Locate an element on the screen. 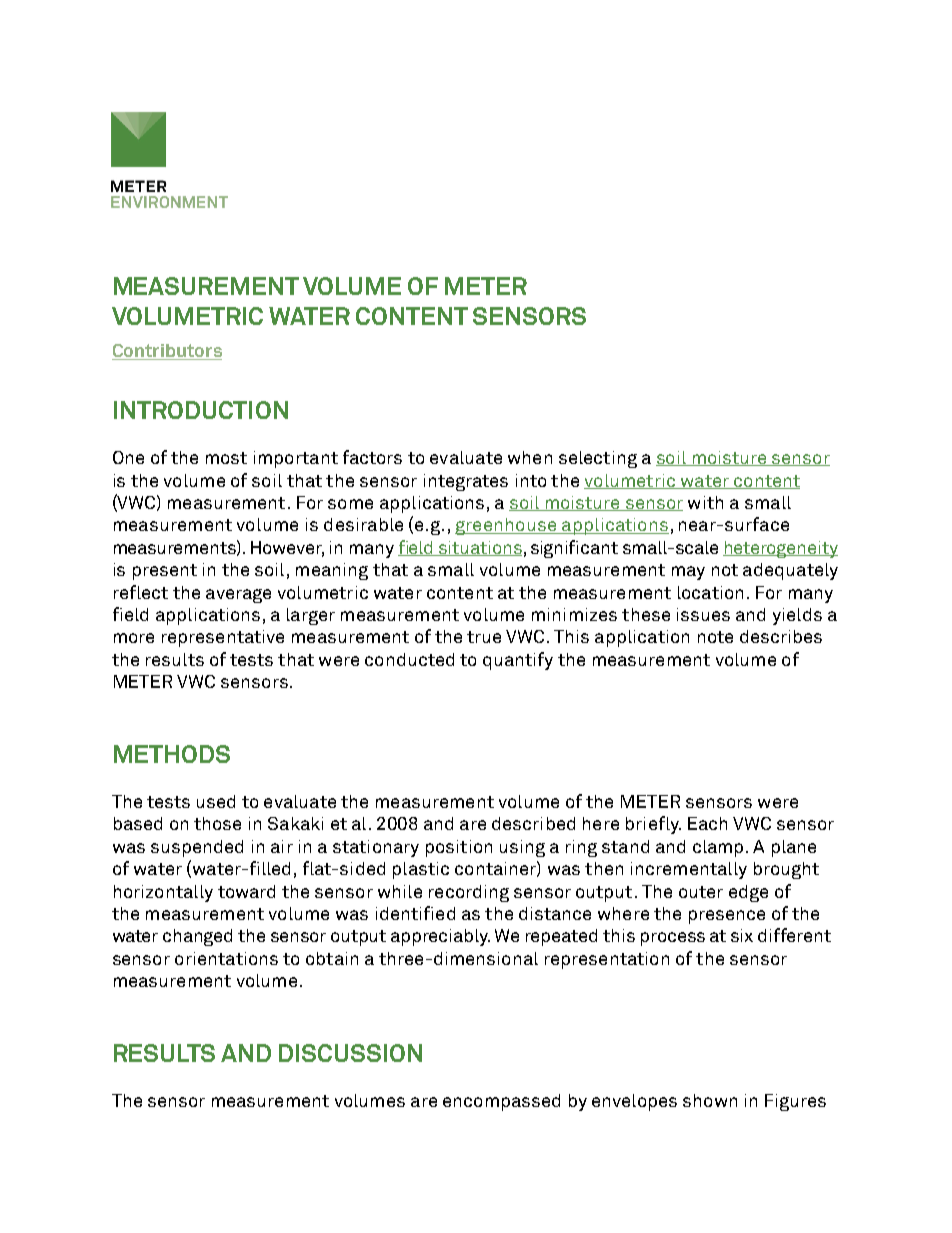  six is located at coordinates (742, 935).
